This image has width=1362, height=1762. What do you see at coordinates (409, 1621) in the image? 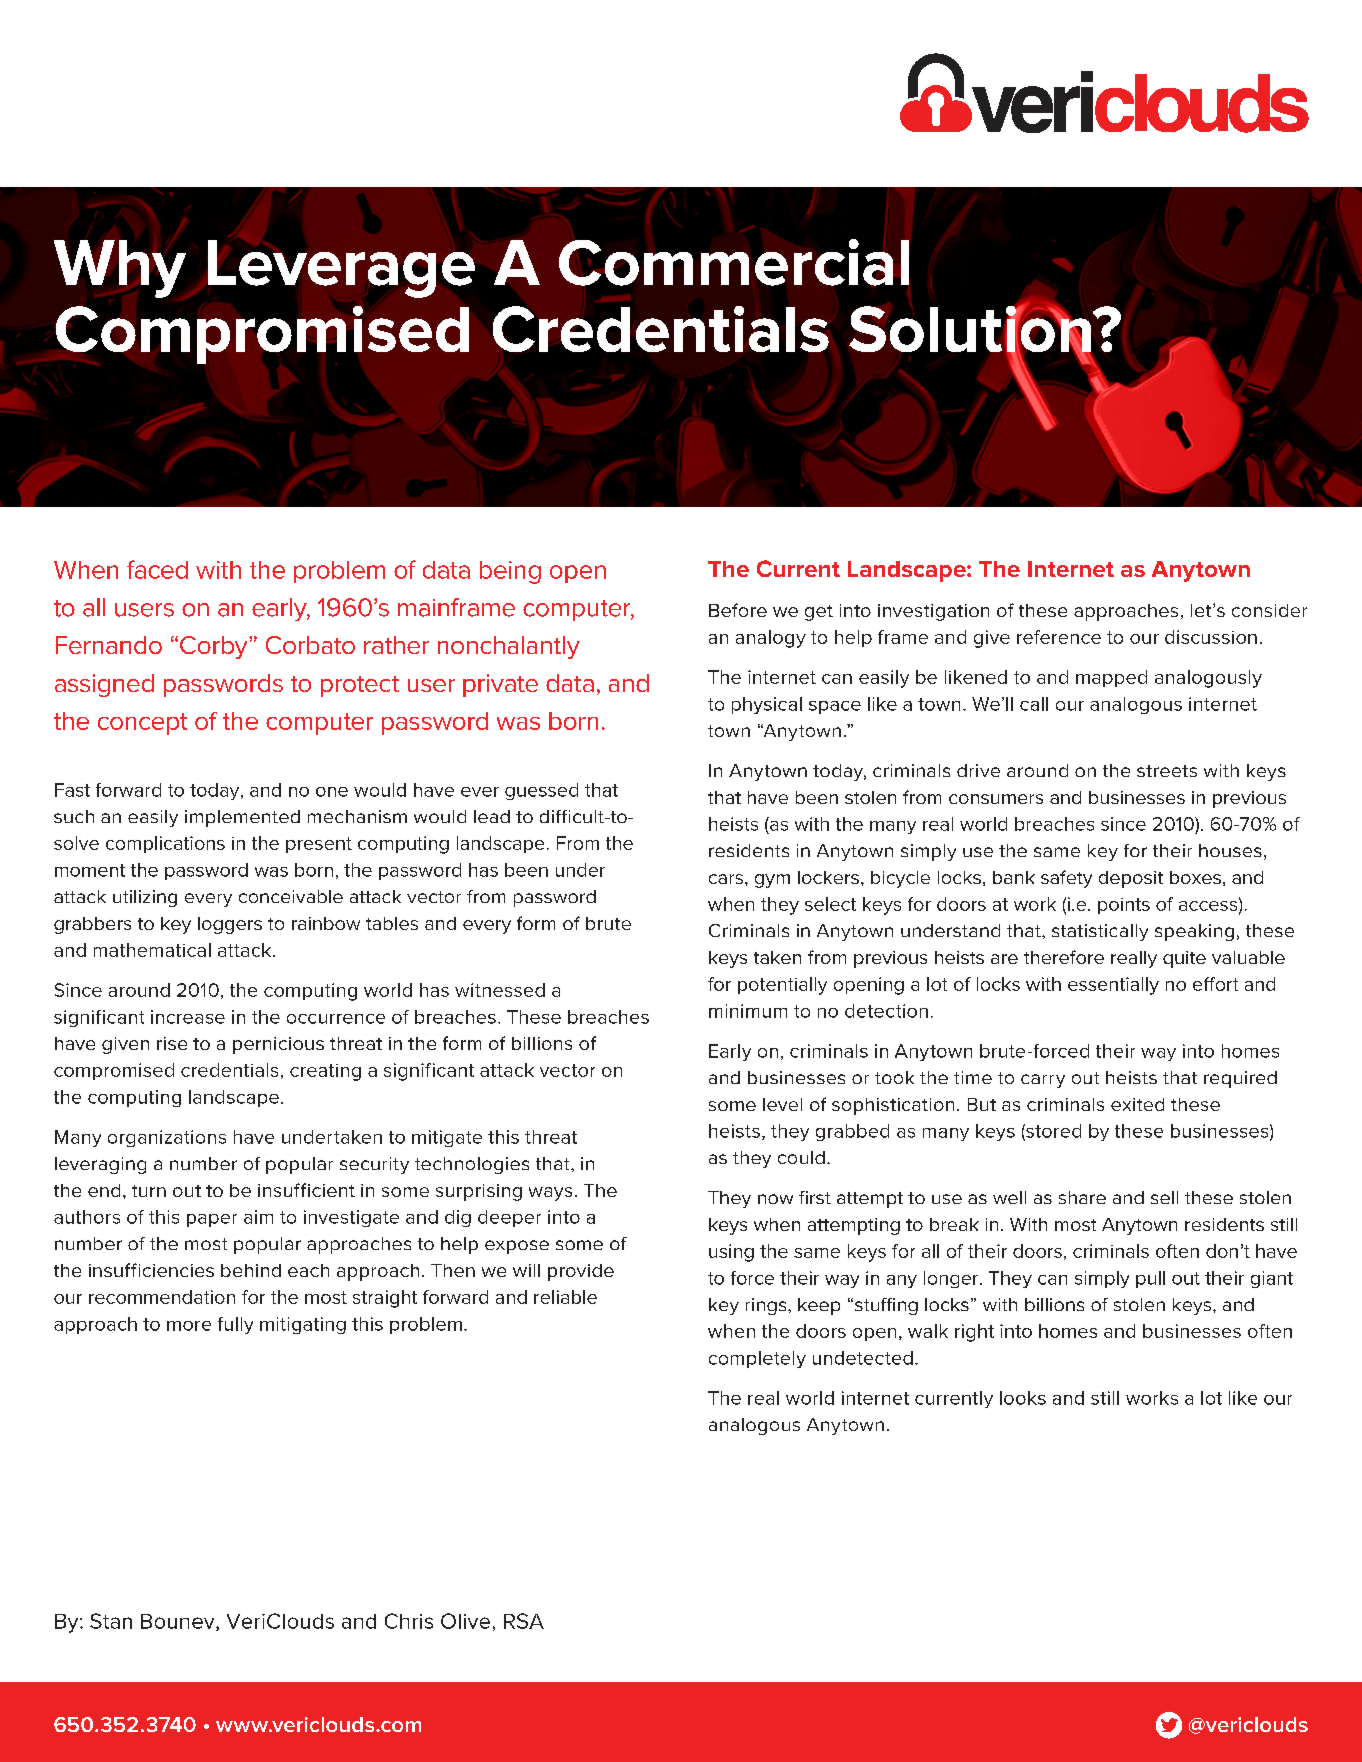
I see `Chris` at bounding box center [409, 1621].
